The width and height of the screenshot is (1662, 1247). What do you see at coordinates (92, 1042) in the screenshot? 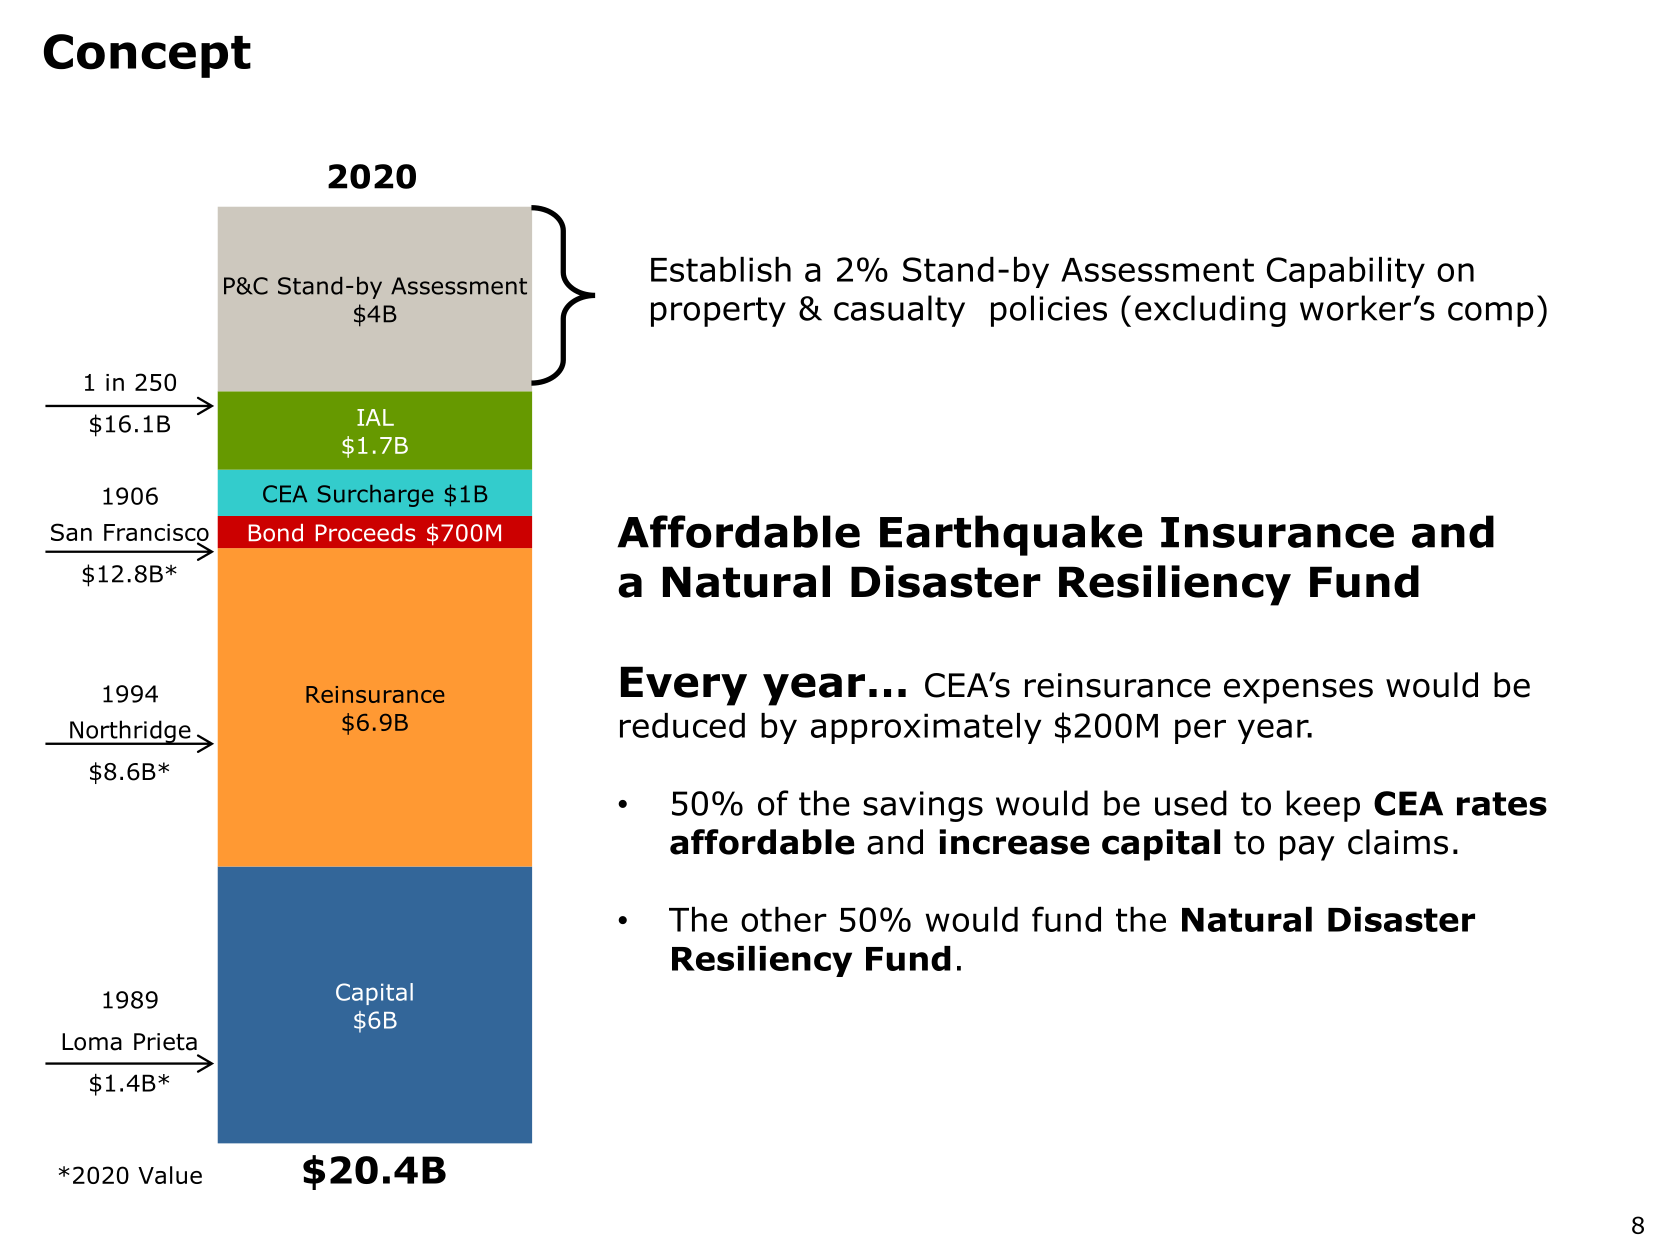
I see `Loma` at bounding box center [92, 1042].
